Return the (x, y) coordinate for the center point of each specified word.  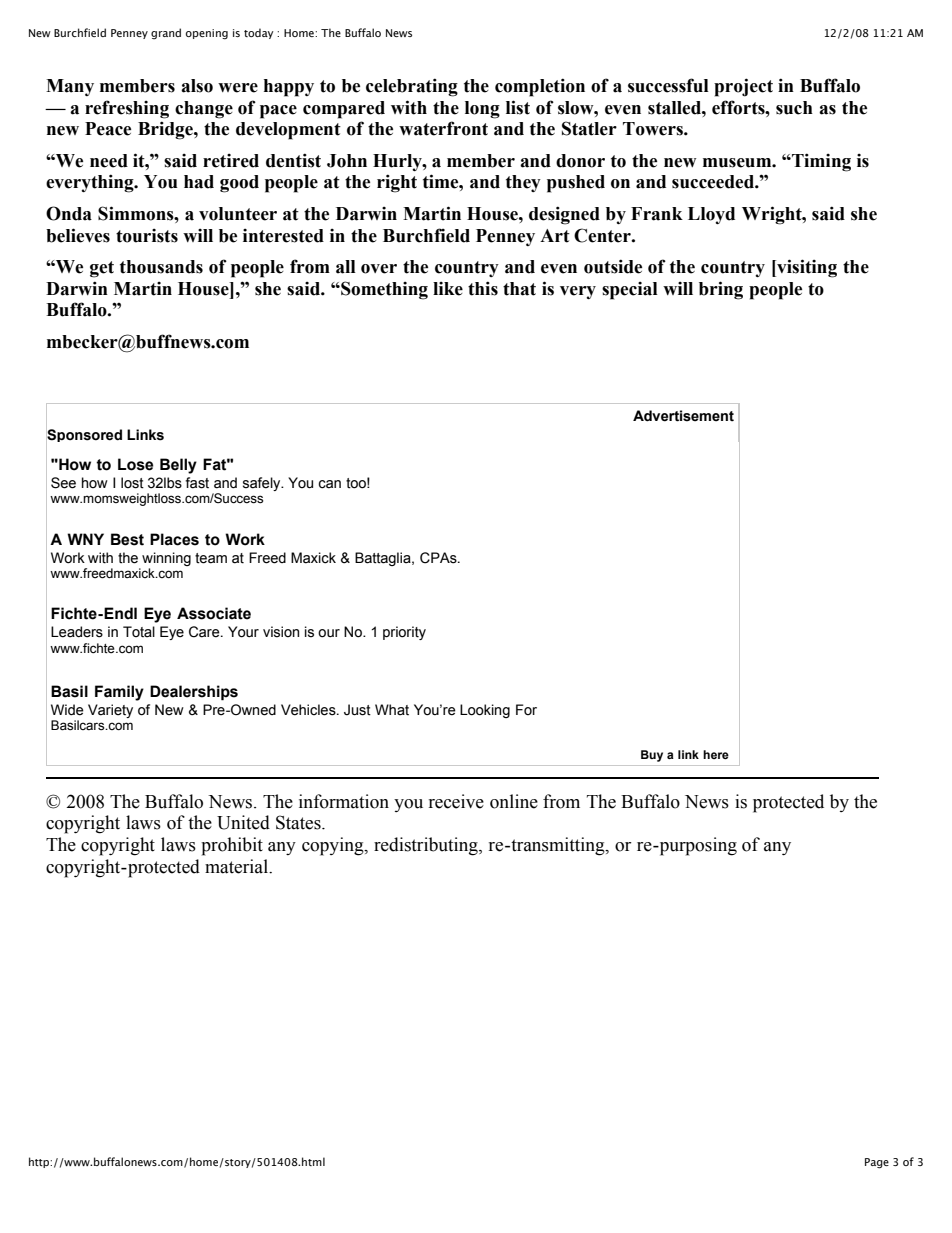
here (716, 754)
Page (877, 1163)
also (197, 86)
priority (404, 633)
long (482, 110)
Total (139, 632)
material (238, 866)
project (743, 87)
